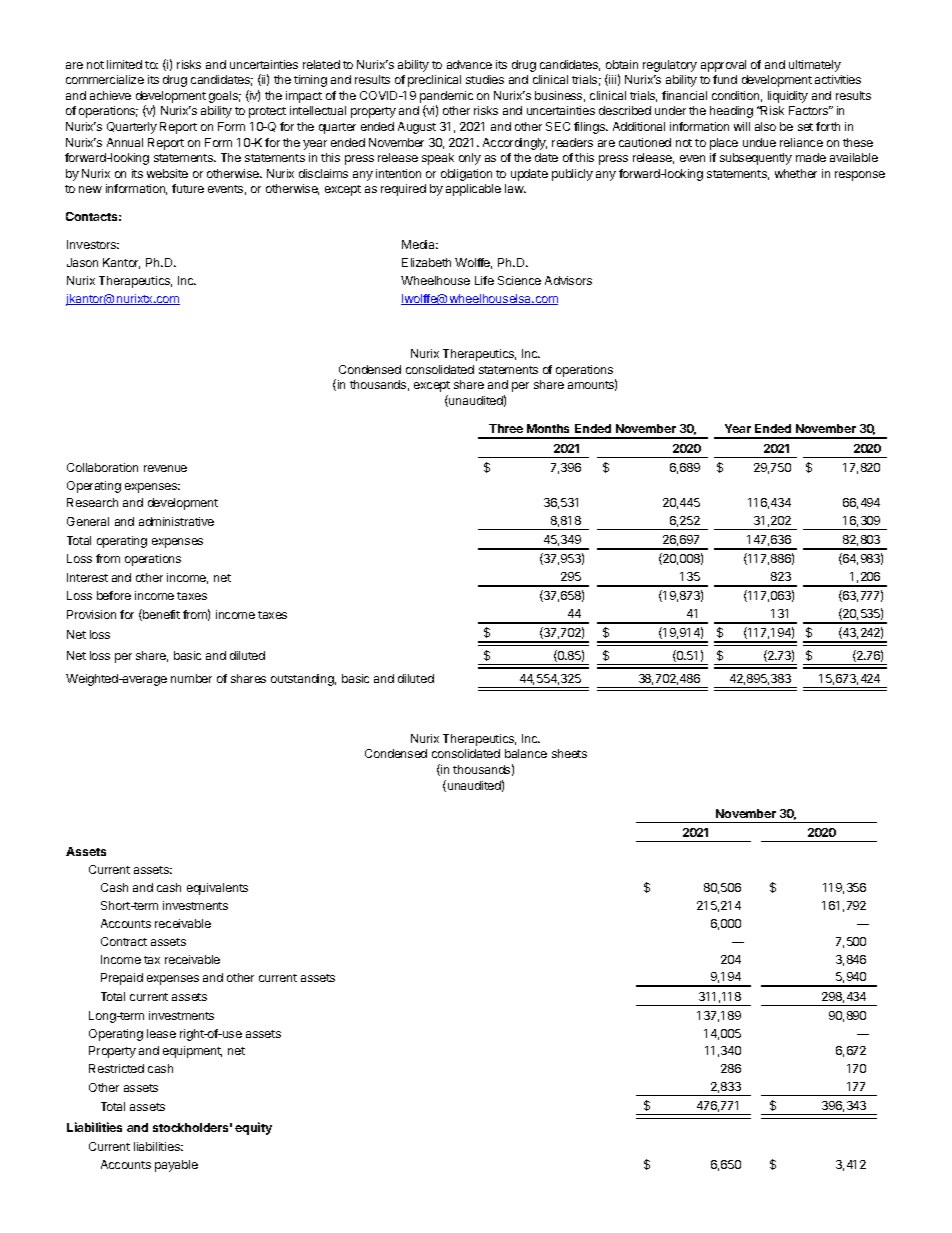  Describe the element at coordinates (568, 280) in the document. I see `Advisors` at that location.
